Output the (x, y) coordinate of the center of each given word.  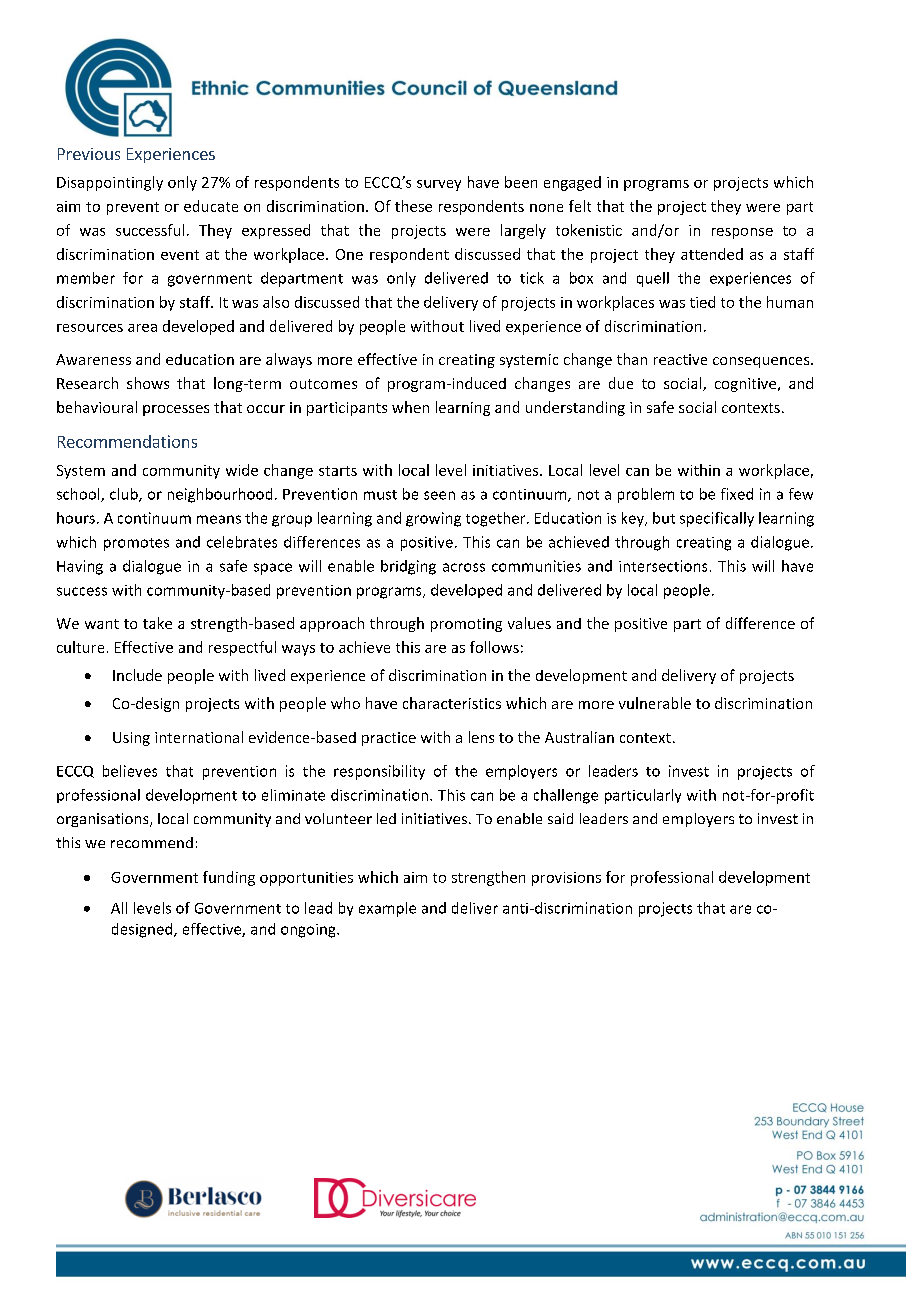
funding (229, 878)
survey (439, 185)
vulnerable (655, 703)
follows (494, 647)
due (621, 383)
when (410, 407)
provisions (566, 879)
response (742, 233)
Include (137, 675)
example (387, 909)
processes (176, 410)
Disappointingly (110, 183)
